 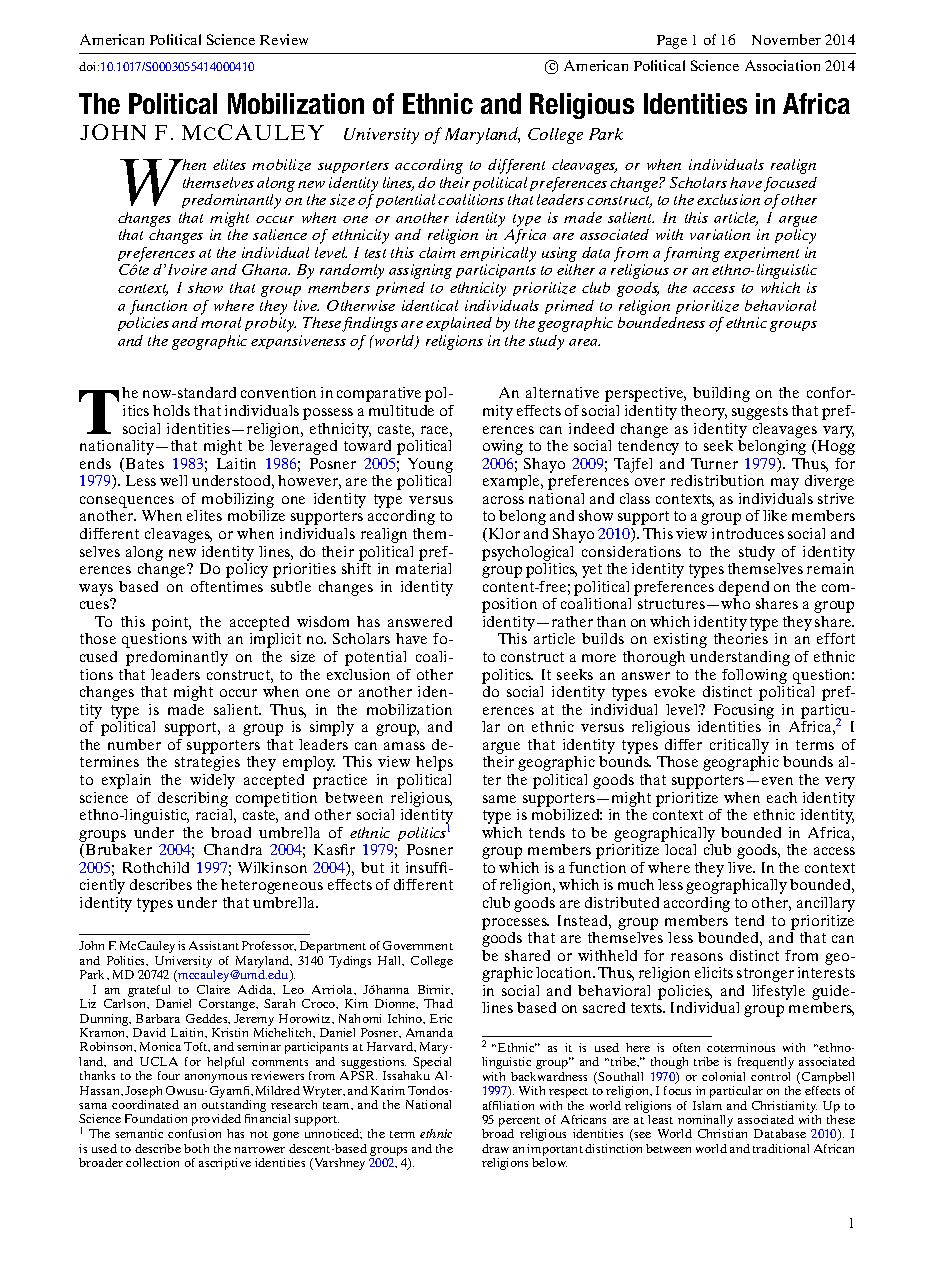 I want to click on assigning, so click(x=420, y=271).
